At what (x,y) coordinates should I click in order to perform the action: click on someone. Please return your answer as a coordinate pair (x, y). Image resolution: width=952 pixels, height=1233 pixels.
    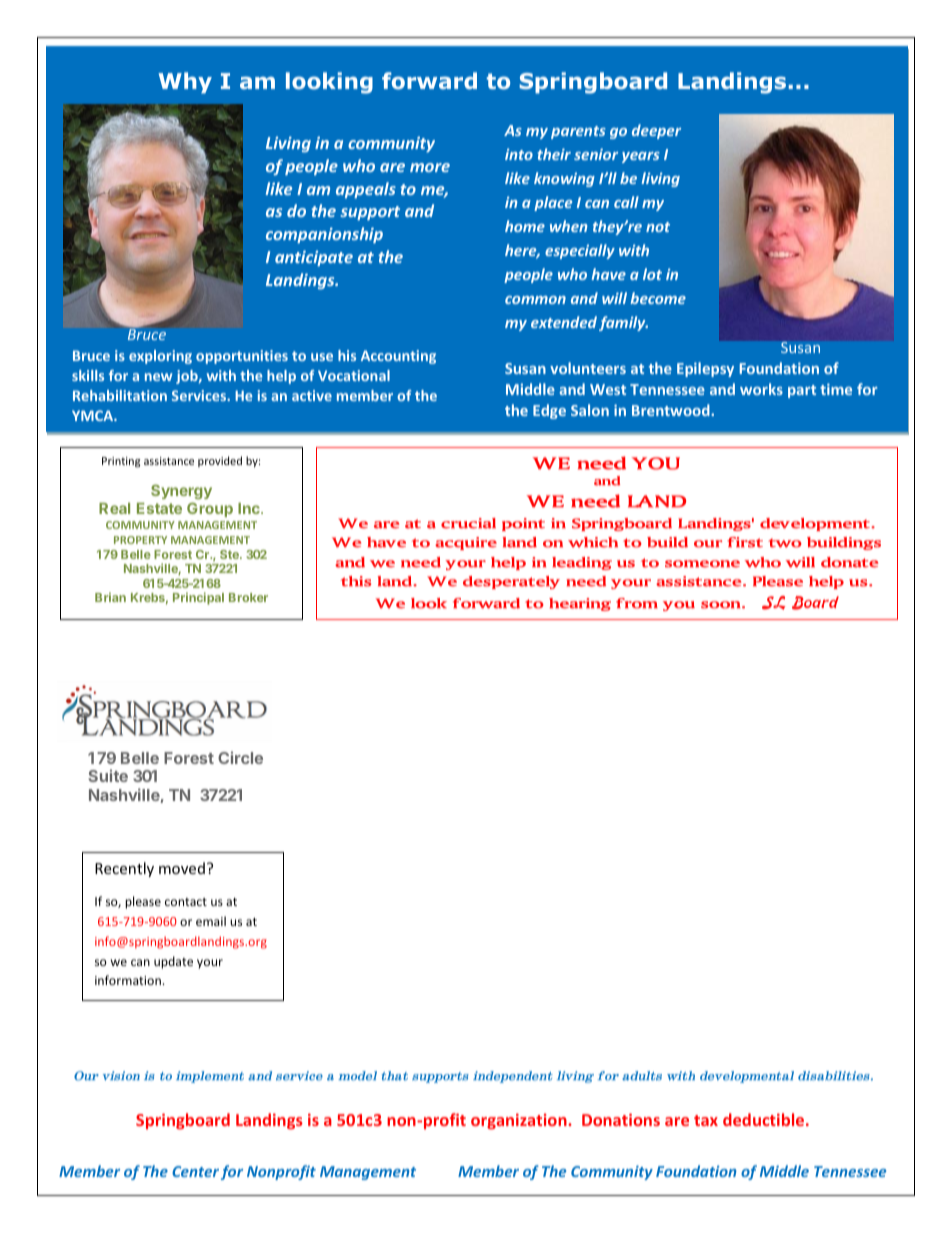
    Looking at the image, I should click on (702, 564).
